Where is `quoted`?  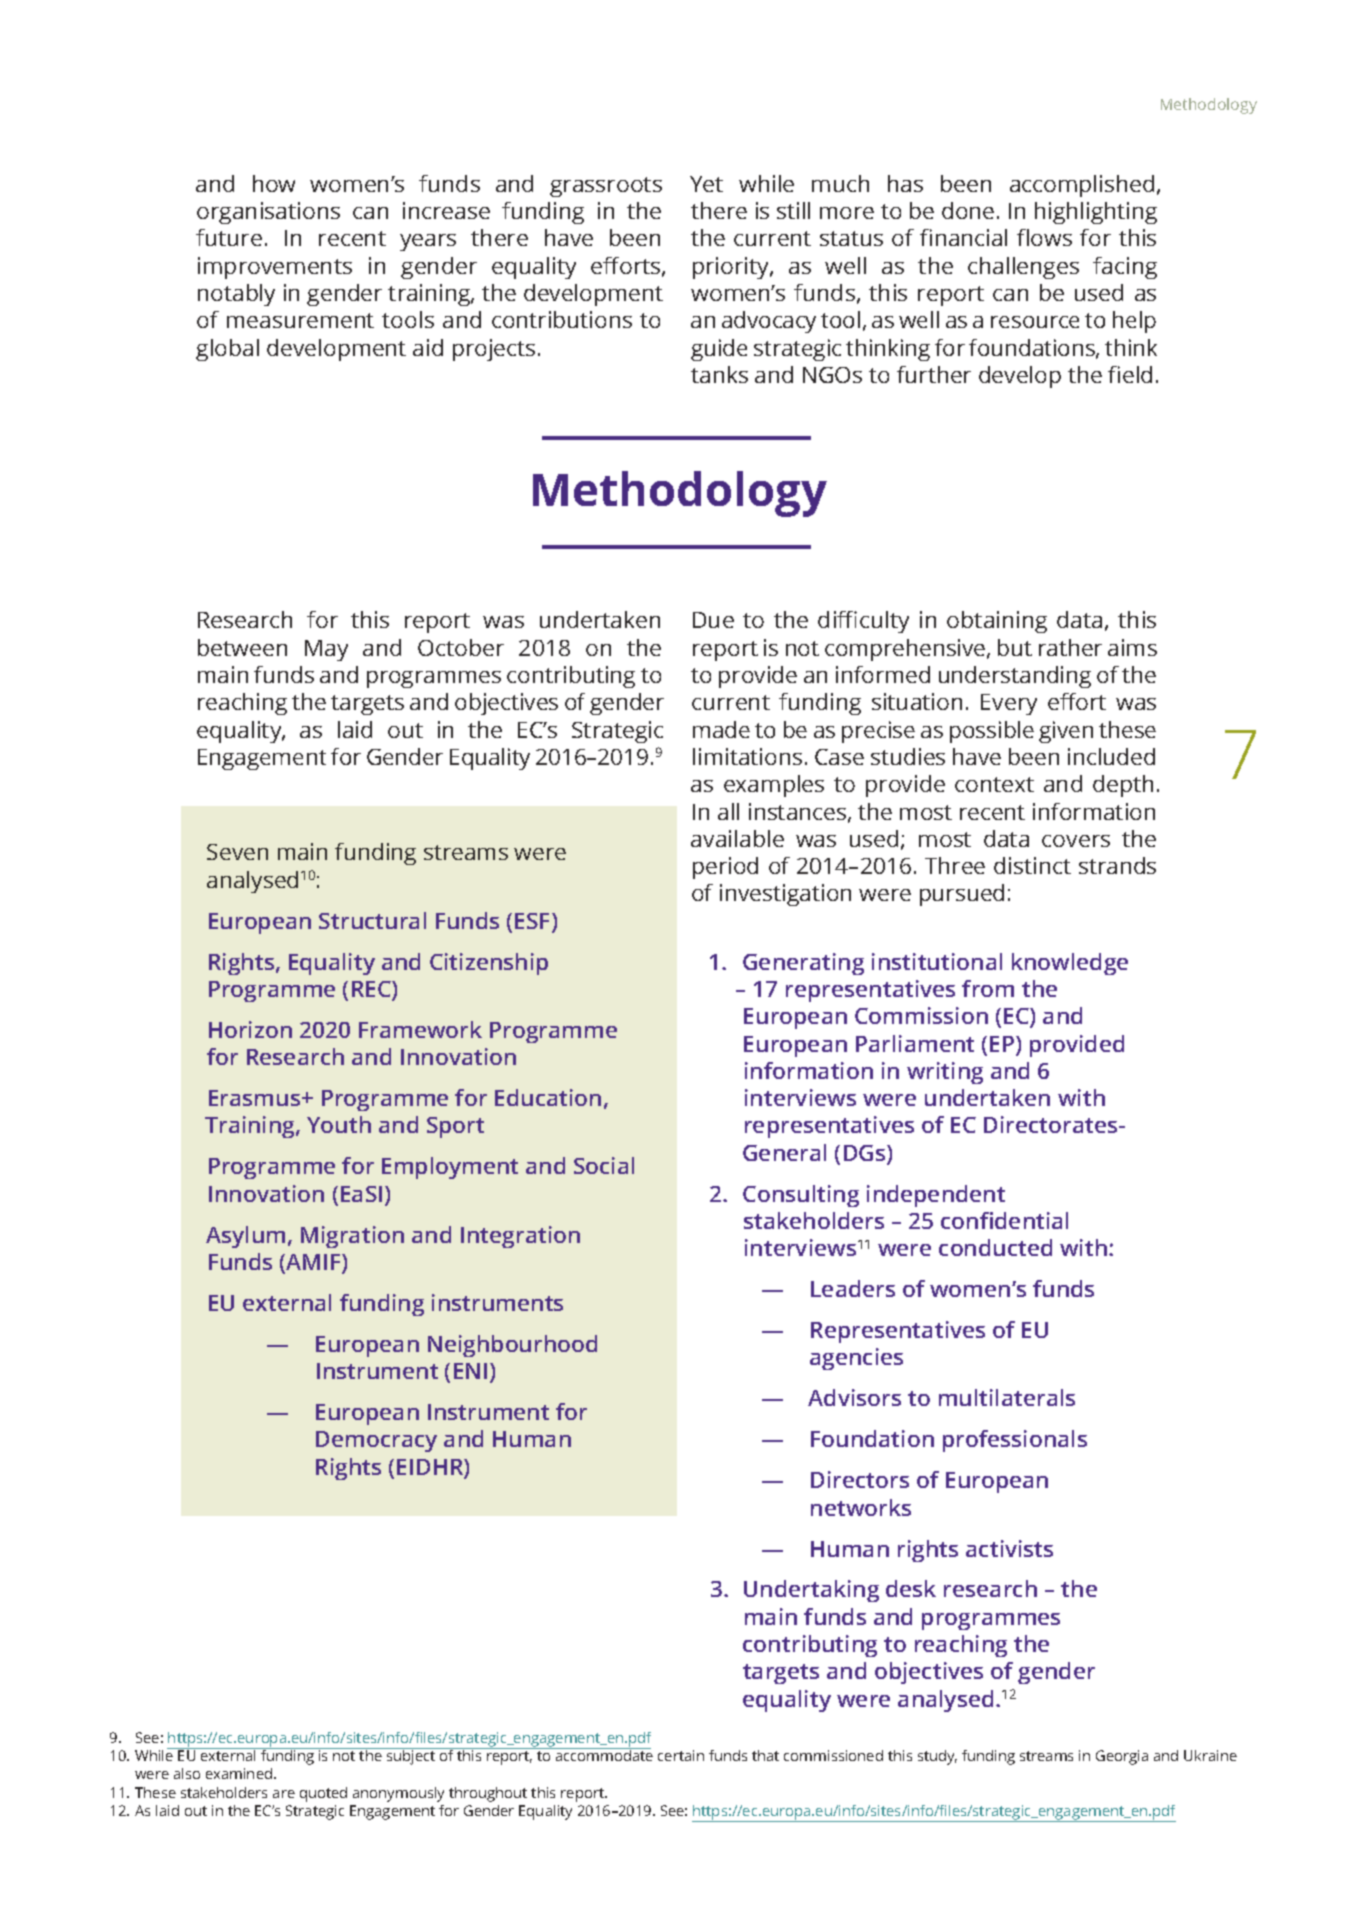 quoted is located at coordinates (323, 1794).
